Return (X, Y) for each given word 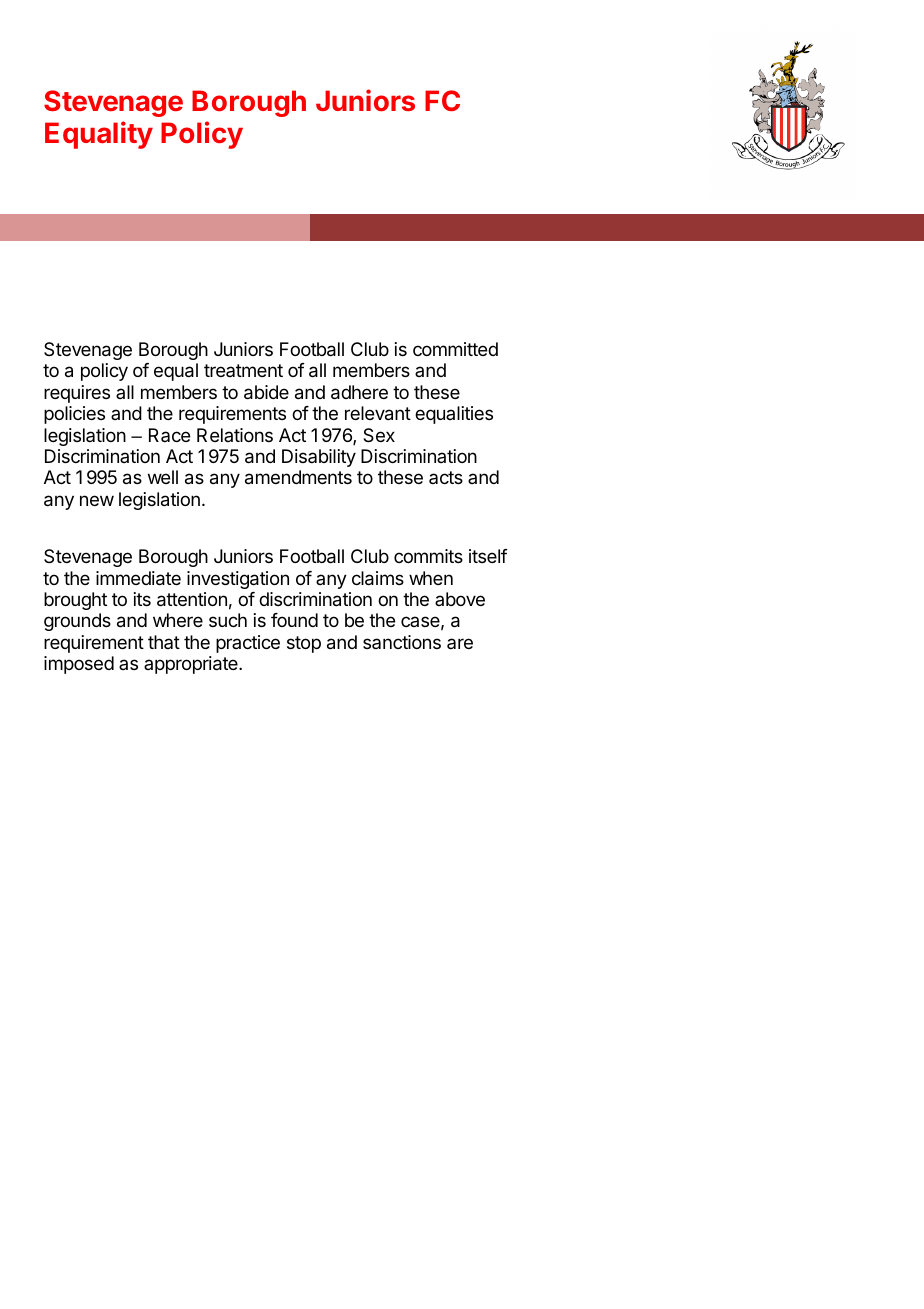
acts (446, 477)
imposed (79, 665)
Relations (235, 435)
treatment (243, 370)
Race (169, 435)
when (431, 578)
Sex (379, 435)
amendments (298, 477)
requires (77, 394)
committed (455, 349)
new (97, 500)
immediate (138, 578)
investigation (238, 580)
